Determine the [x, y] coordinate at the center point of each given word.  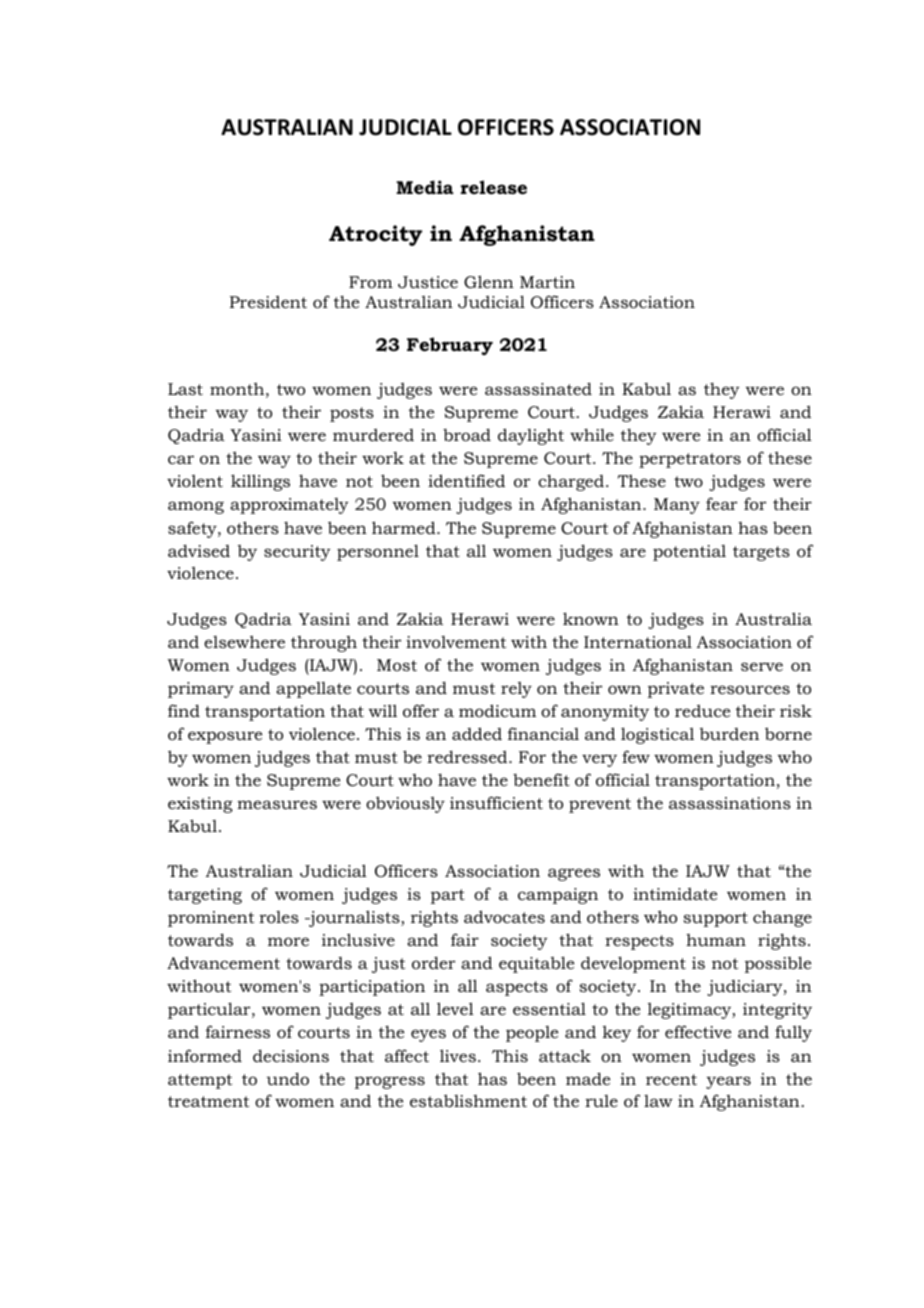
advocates [504, 916]
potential [689, 553]
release [493, 187]
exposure [225, 737]
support [715, 919]
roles [279, 917]
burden [729, 734]
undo [287, 1078]
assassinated [538, 388]
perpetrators [690, 460]
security [297, 553]
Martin [547, 282]
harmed [405, 527]
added [477, 733]
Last [185, 389]
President [268, 302]
